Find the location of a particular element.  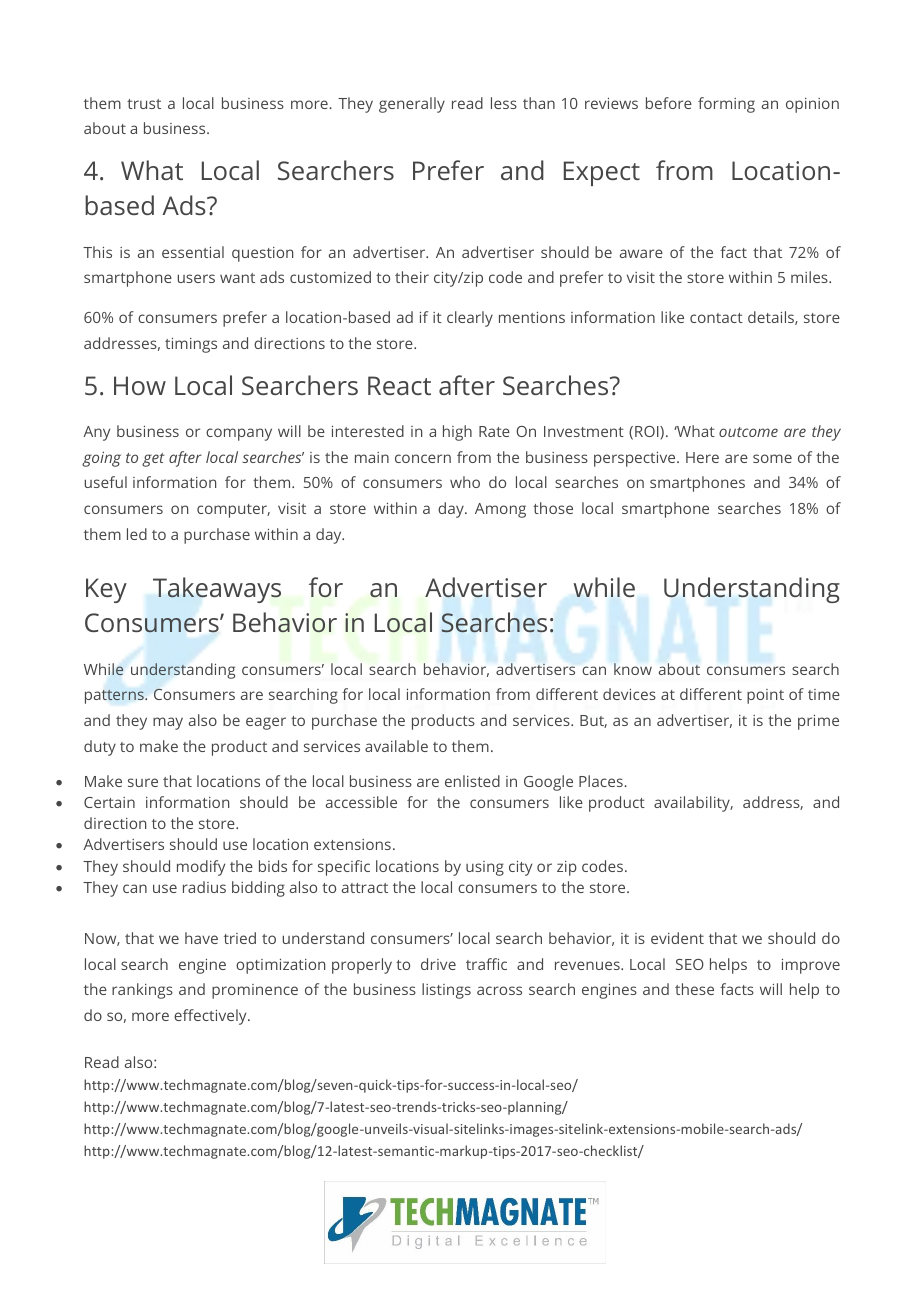

rankings is located at coordinates (142, 991).
